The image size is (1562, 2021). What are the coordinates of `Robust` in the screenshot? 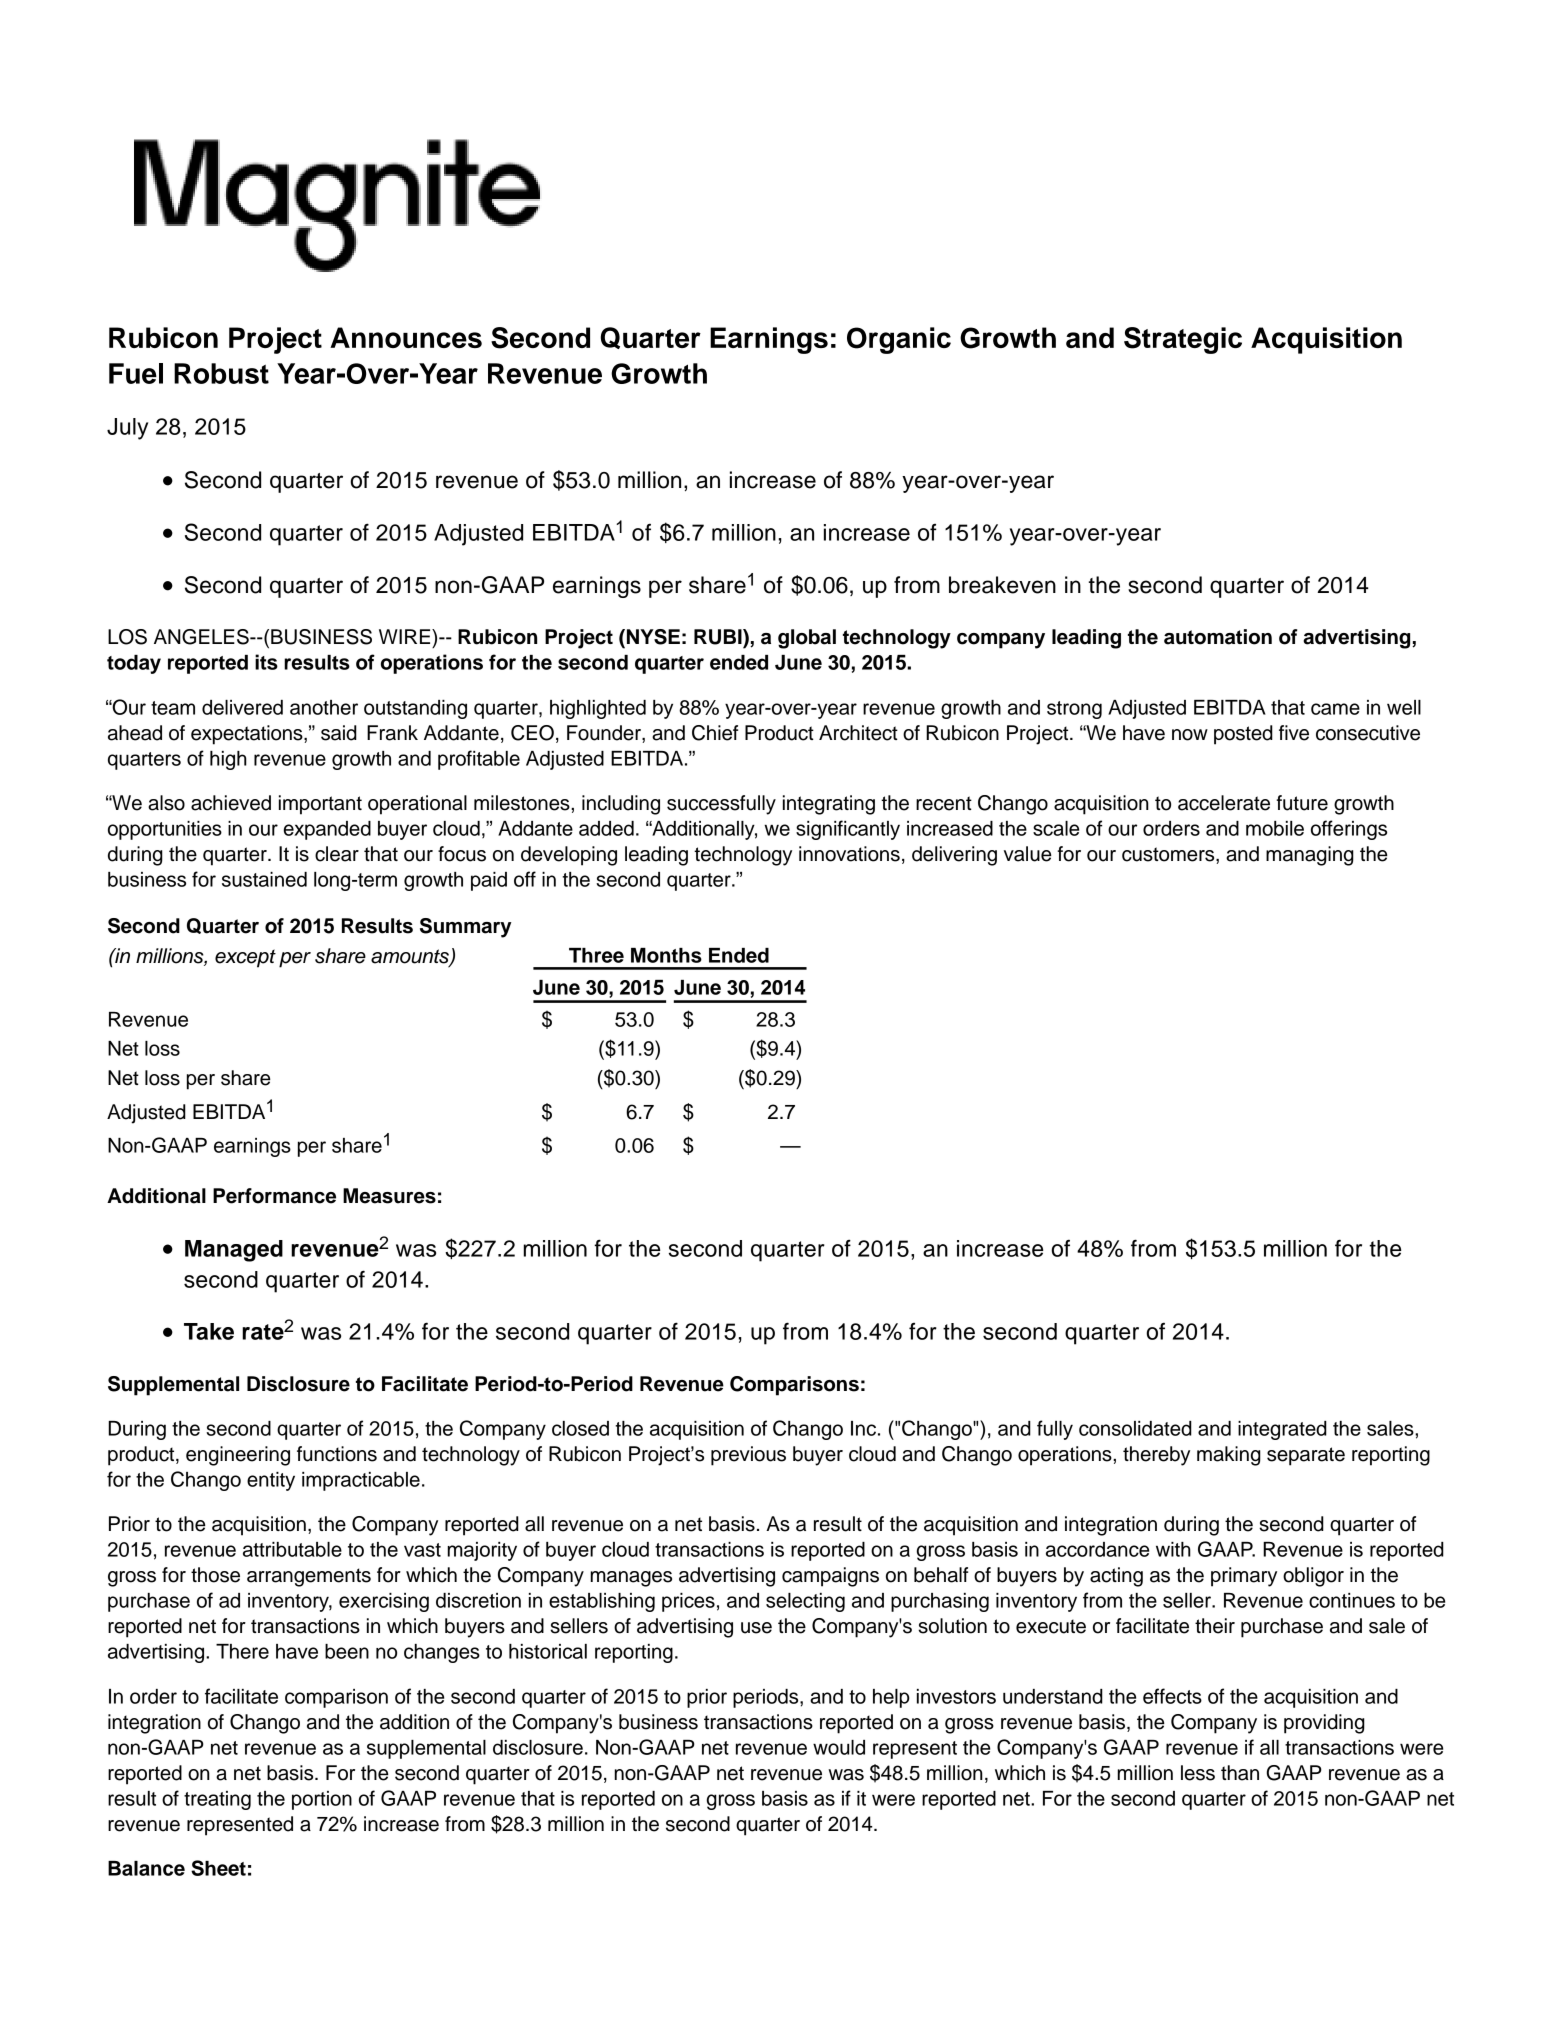 It's located at (221, 373).
